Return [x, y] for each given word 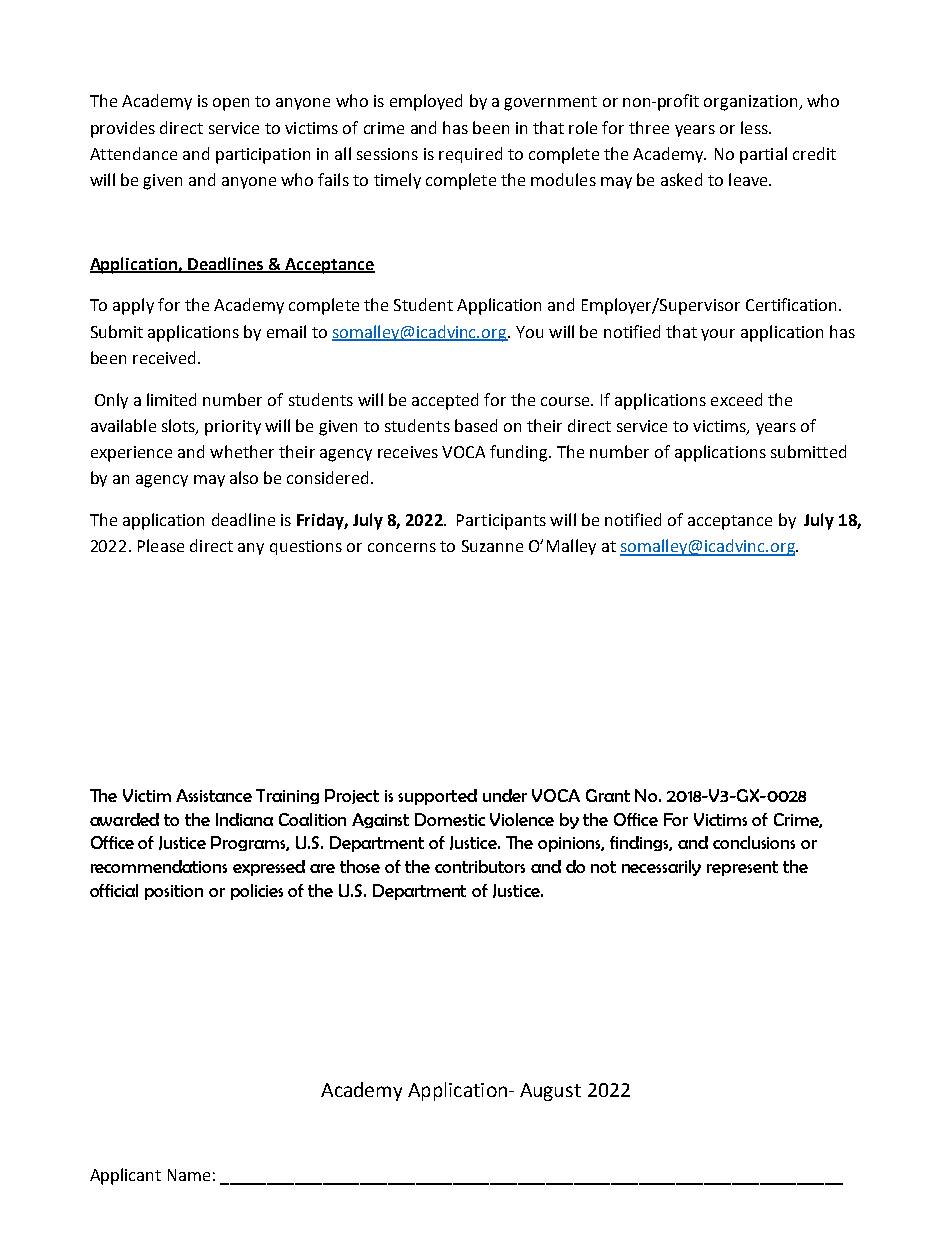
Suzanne [492, 546]
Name [189, 1175]
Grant [608, 795]
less [755, 127]
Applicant [125, 1176]
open [231, 104]
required [470, 155]
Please [161, 545]
